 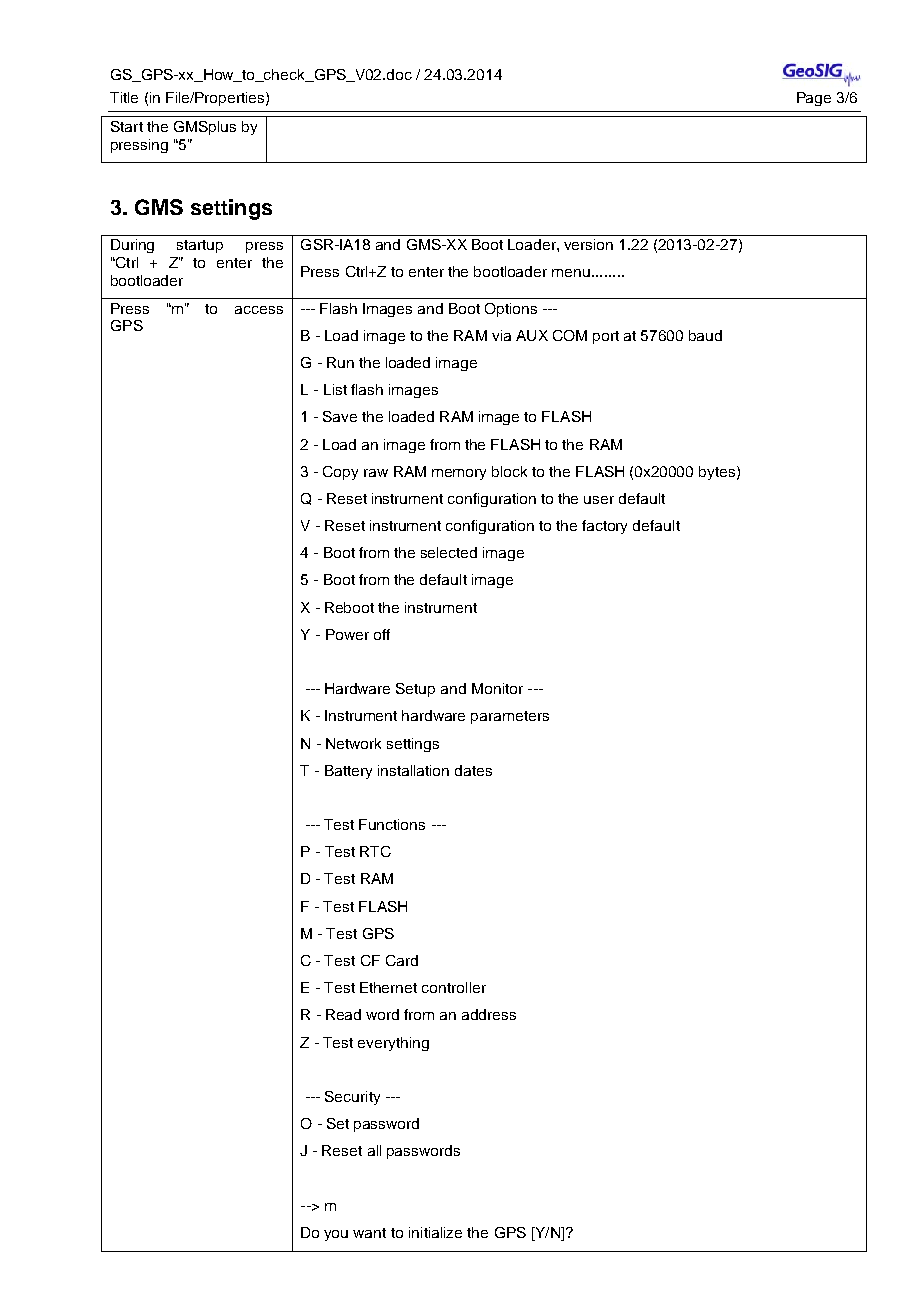 I want to click on factory, so click(x=604, y=527).
